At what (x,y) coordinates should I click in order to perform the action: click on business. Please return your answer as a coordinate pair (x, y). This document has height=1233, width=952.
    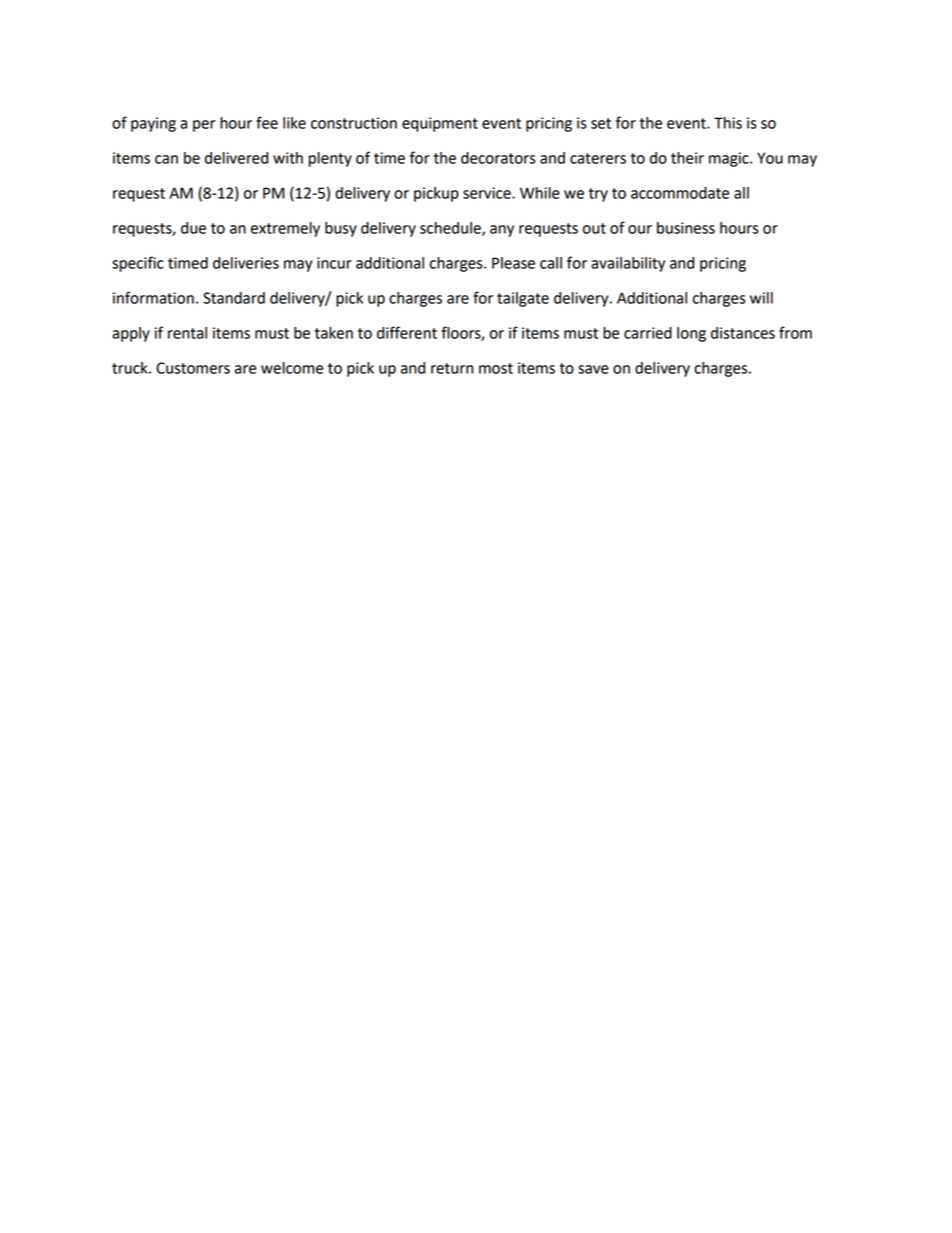
    Looking at the image, I should click on (686, 228).
